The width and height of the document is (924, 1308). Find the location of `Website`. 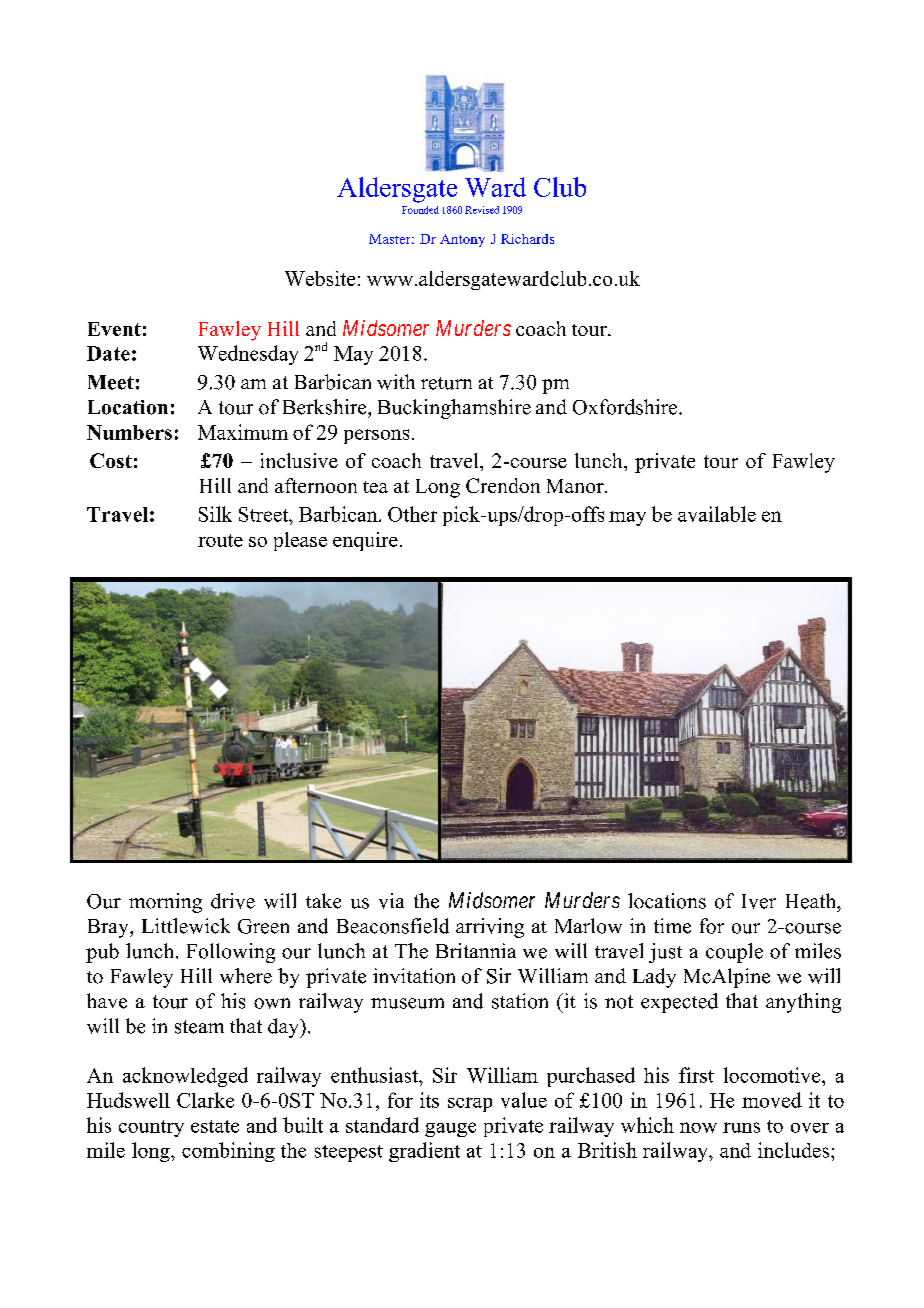

Website is located at coordinates (320, 278).
